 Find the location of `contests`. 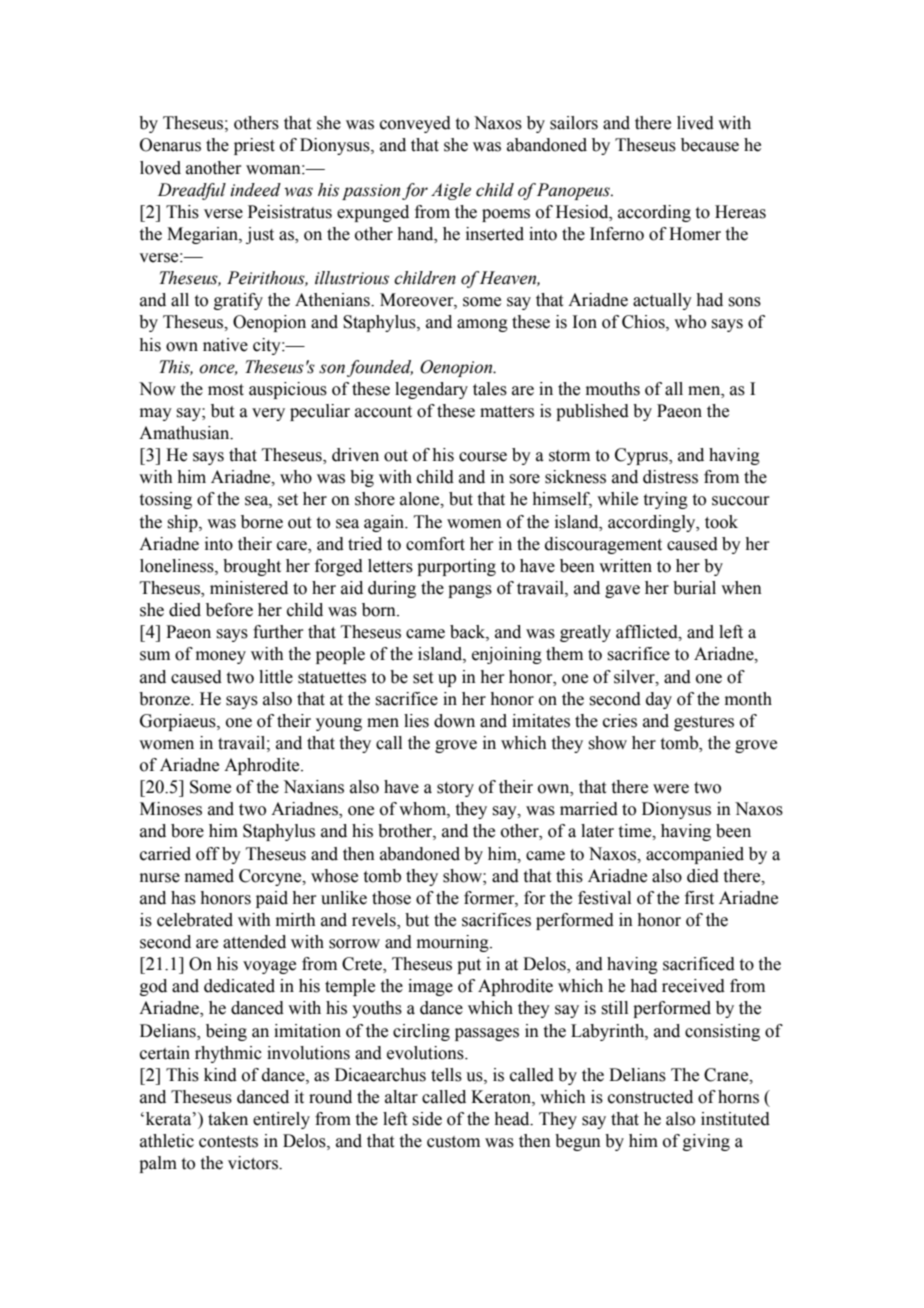

contests is located at coordinates (228, 1142).
